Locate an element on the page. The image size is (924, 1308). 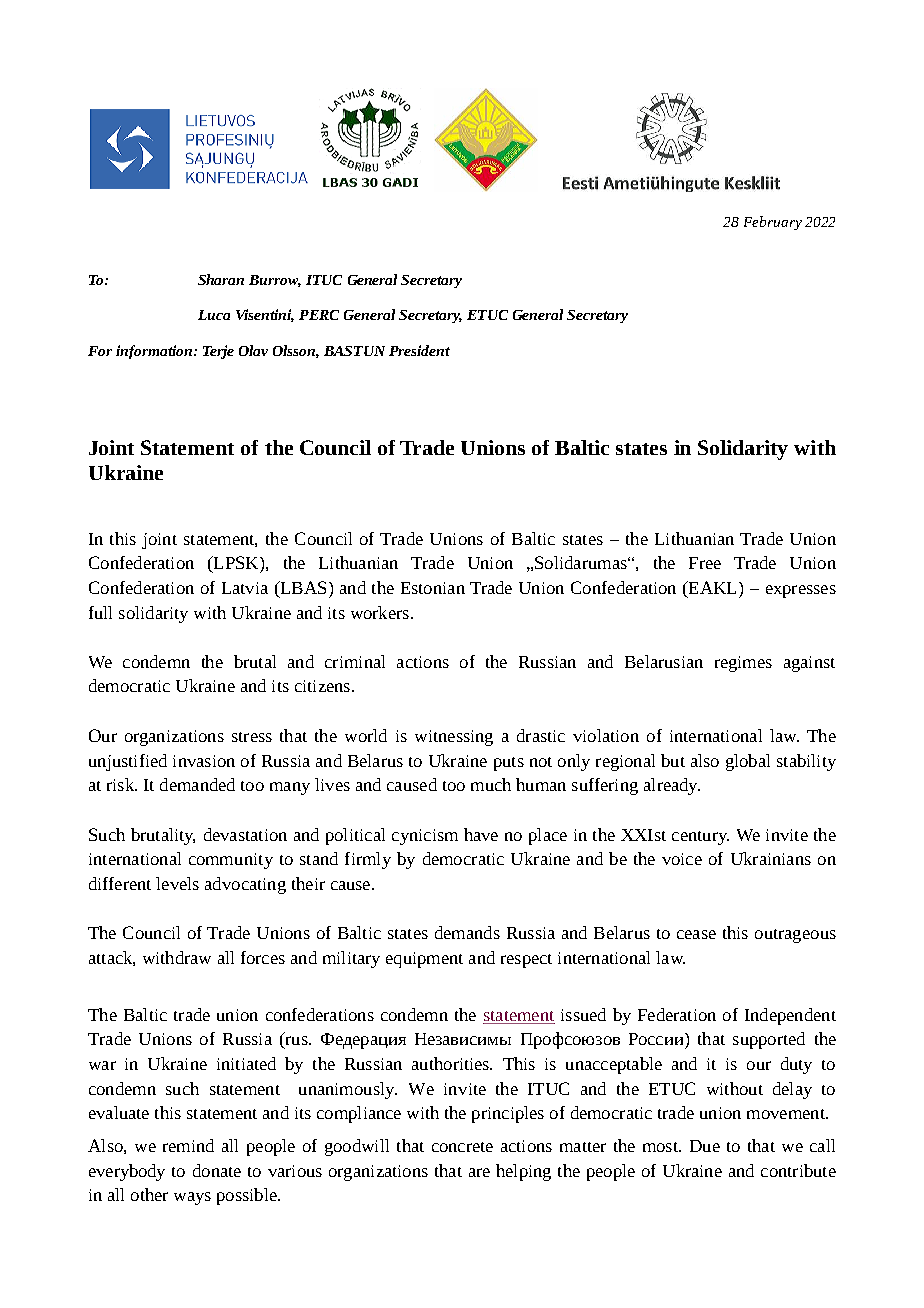
President is located at coordinates (419, 350).
